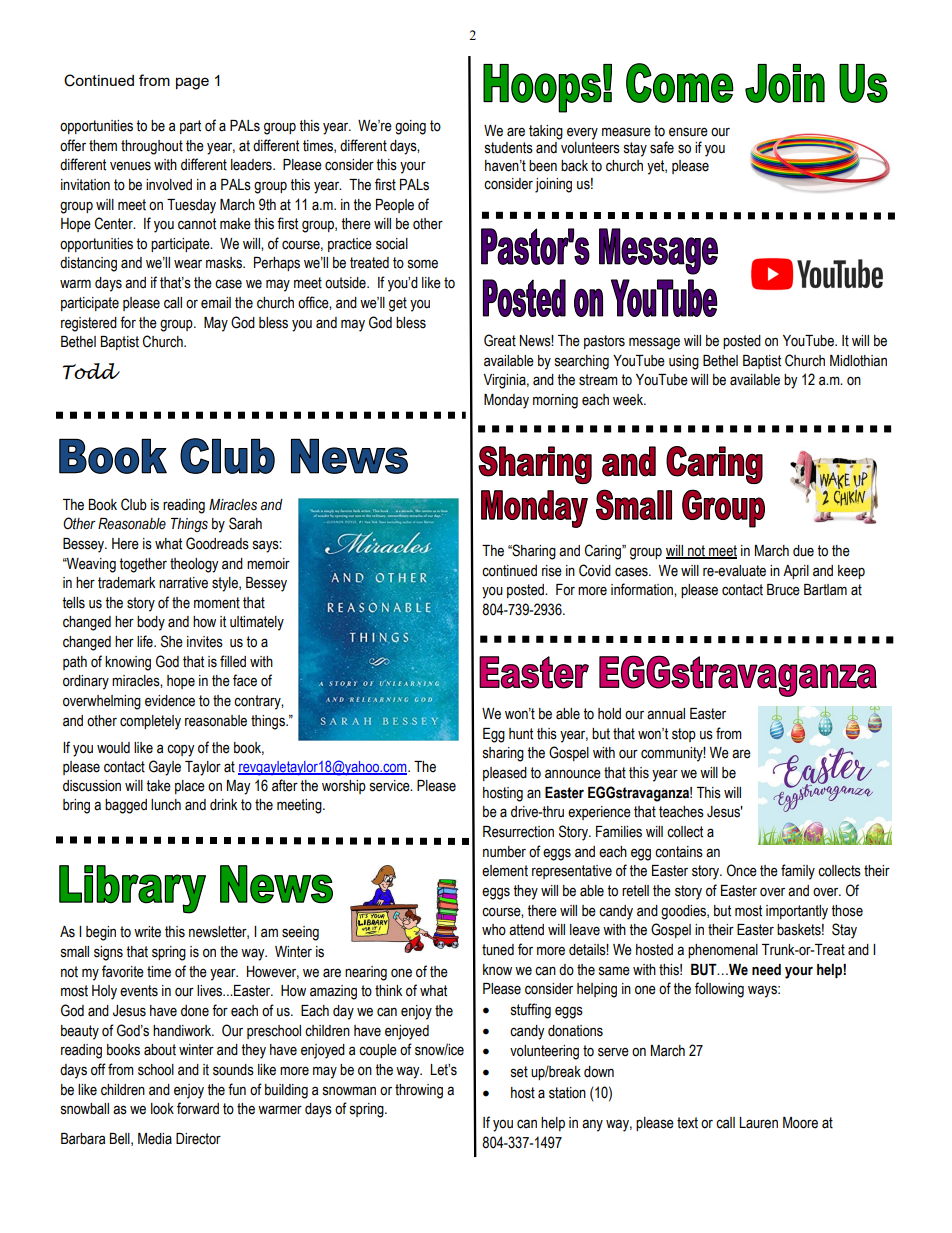 The width and height of the screenshot is (952, 1233). What do you see at coordinates (688, 132) in the screenshot?
I see `ensure` at bounding box center [688, 132].
